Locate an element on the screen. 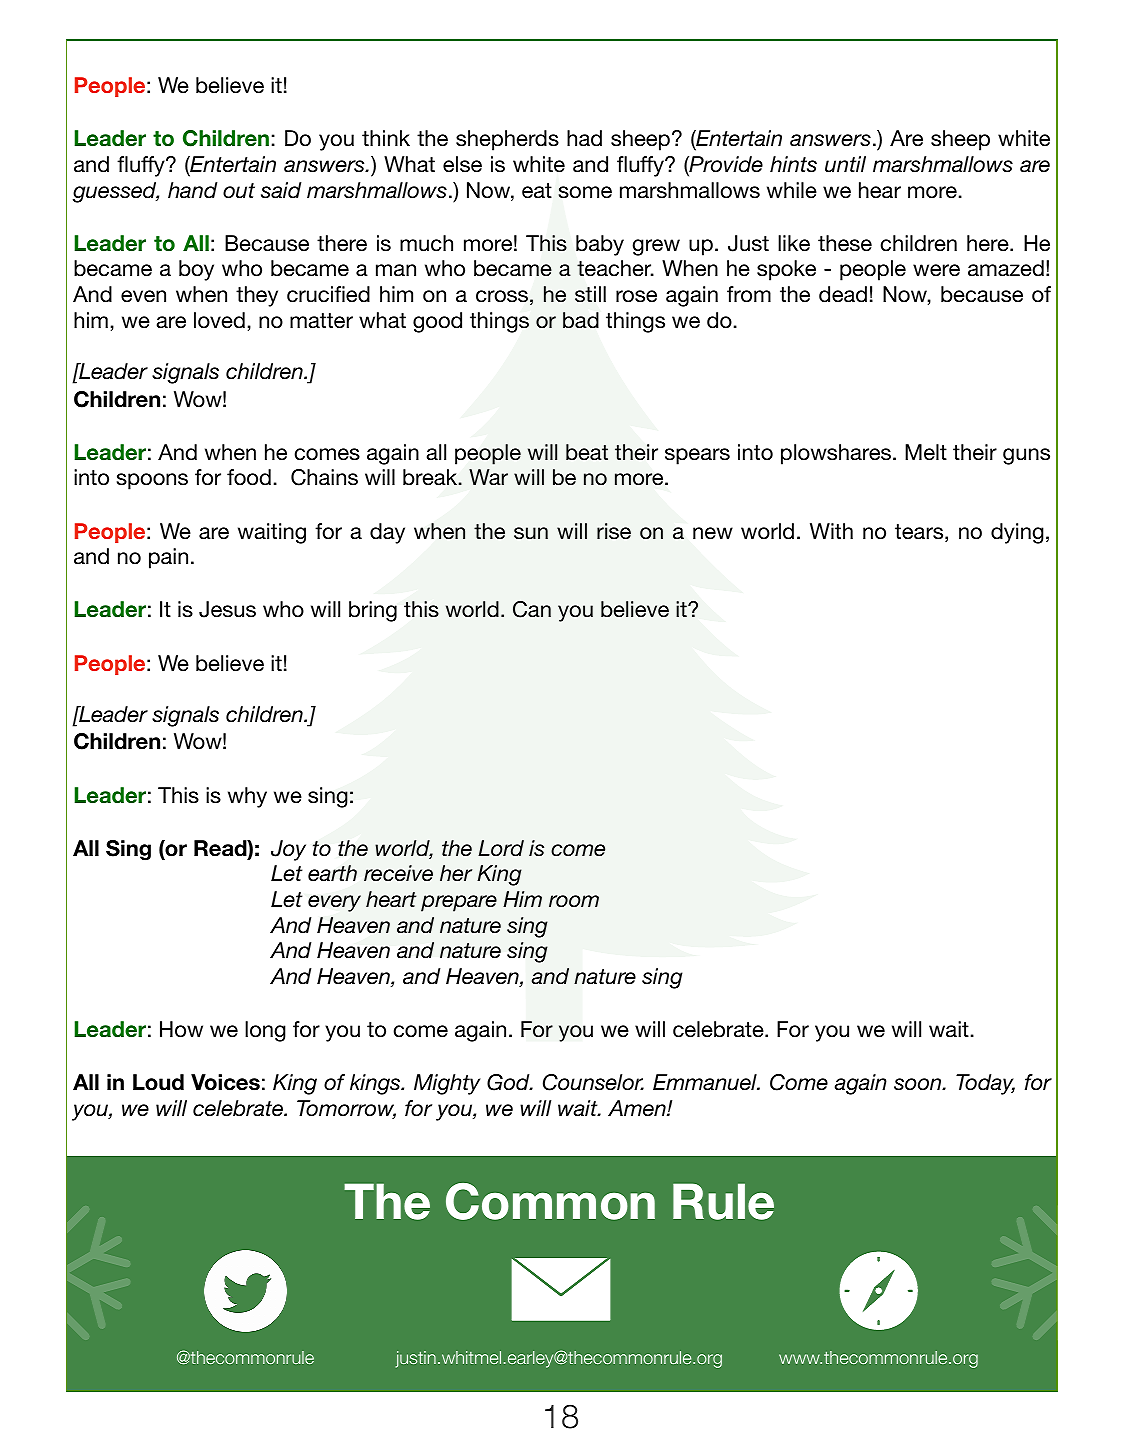 The height and width of the screenshot is (1452, 1122). Can is located at coordinates (532, 609).
